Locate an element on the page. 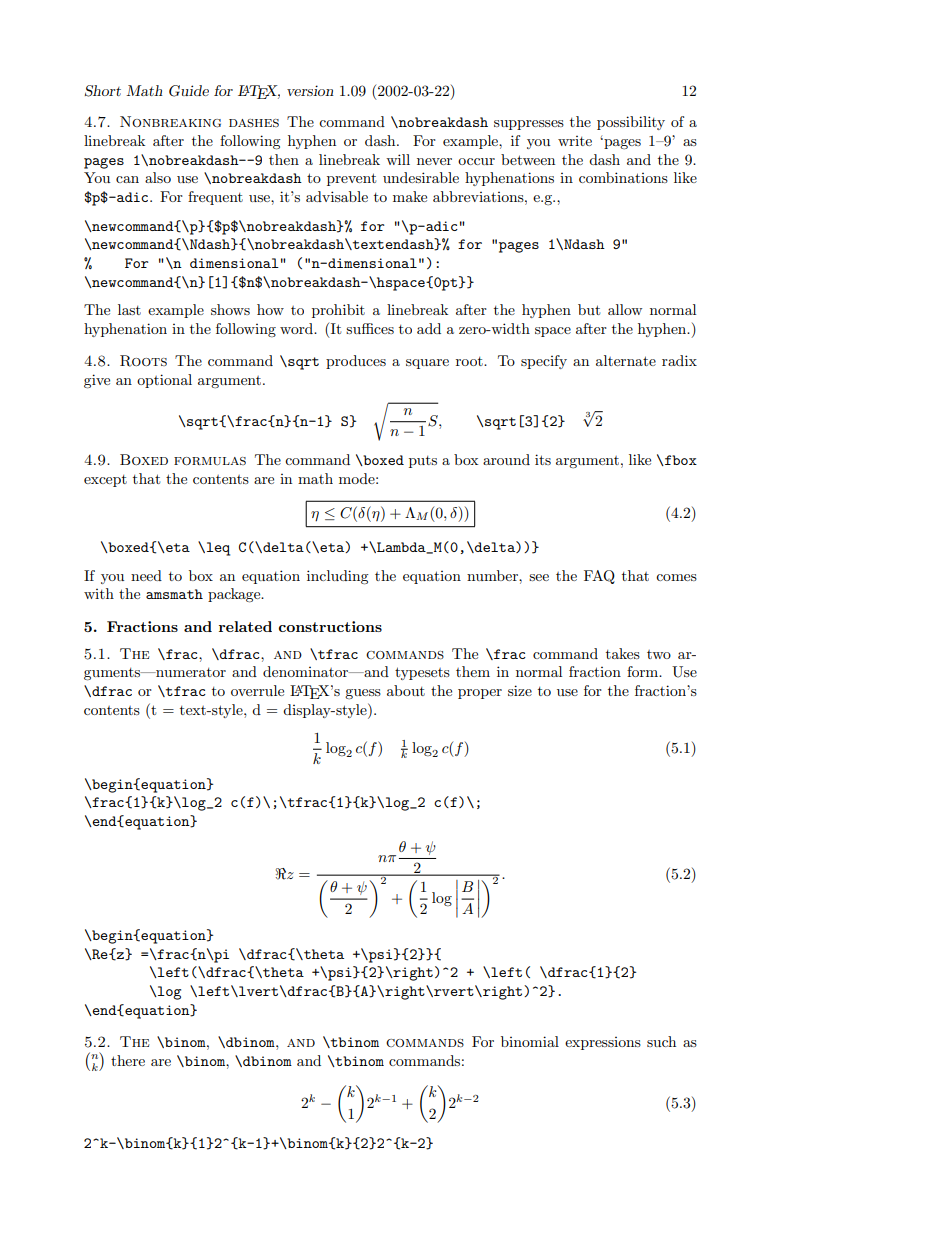 The height and width of the page is (1233, 952). possibility is located at coordinates (631, 123).
